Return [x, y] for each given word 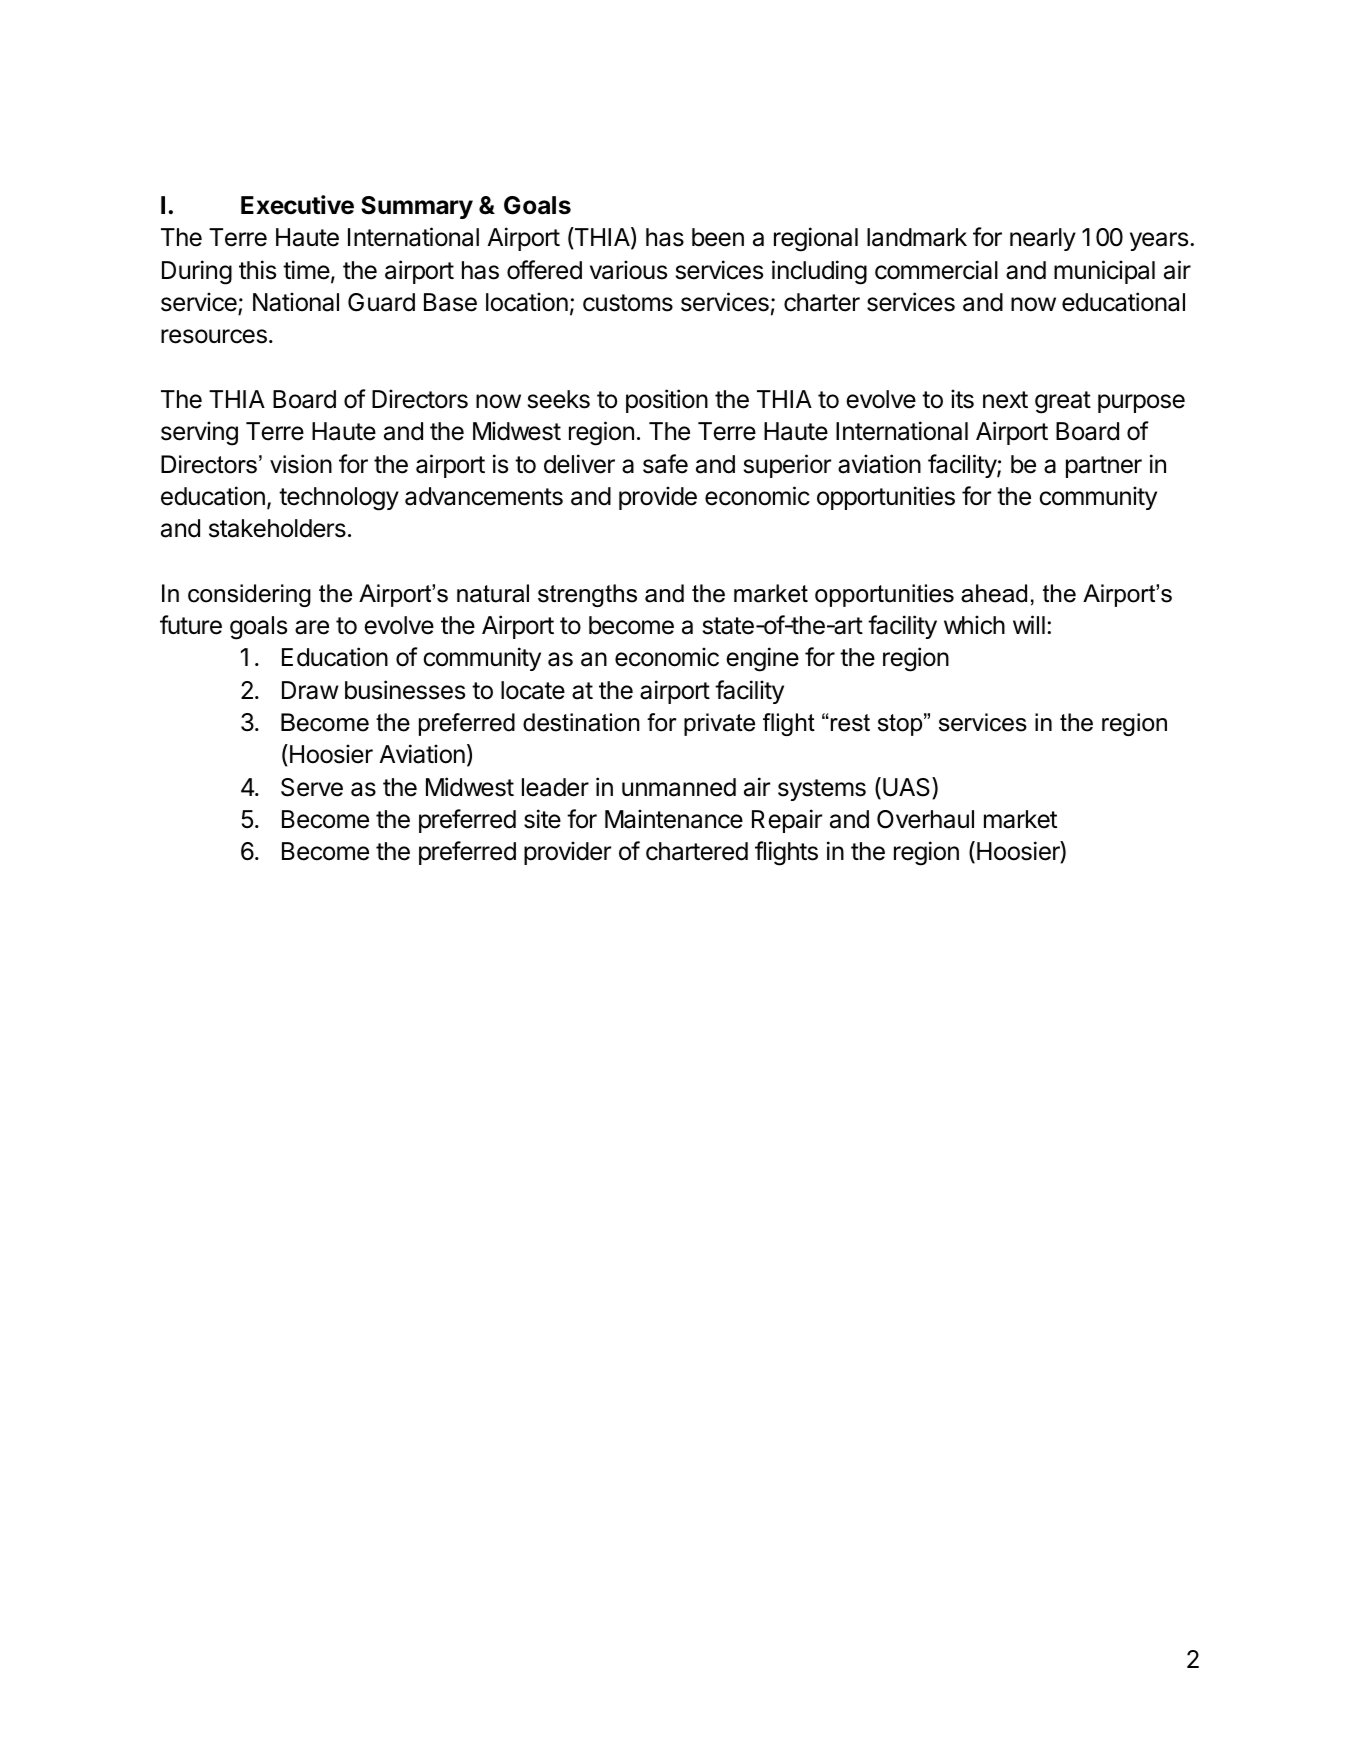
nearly [1043, 239]
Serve [312, 787]
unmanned [679, 787]
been [718, 237]
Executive [297, 205]
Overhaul [925, 819]
